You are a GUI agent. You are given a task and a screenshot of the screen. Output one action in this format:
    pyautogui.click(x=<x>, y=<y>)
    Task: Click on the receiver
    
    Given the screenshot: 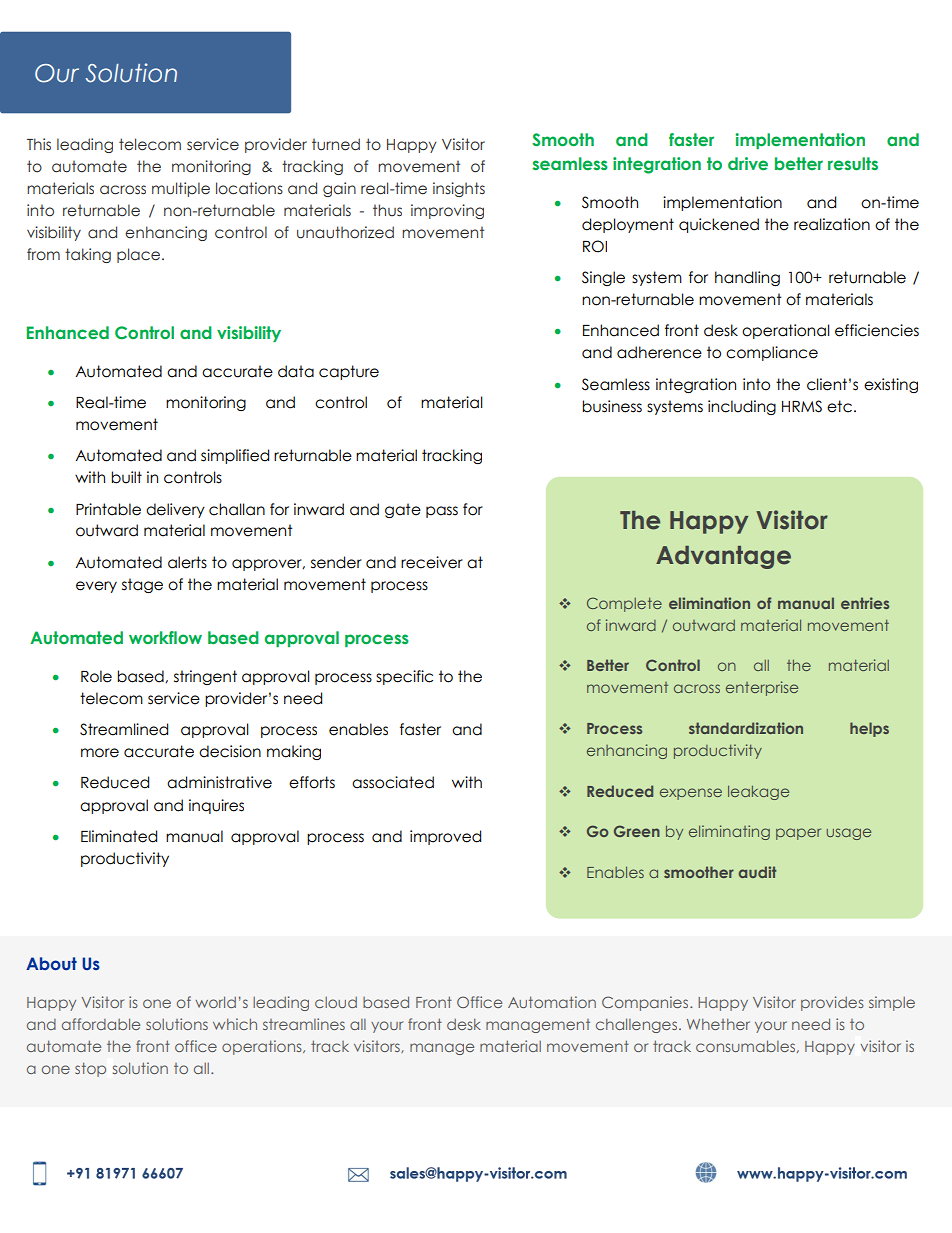 What is the action you would take?
    pyautogui.click(x=432, y=562)
